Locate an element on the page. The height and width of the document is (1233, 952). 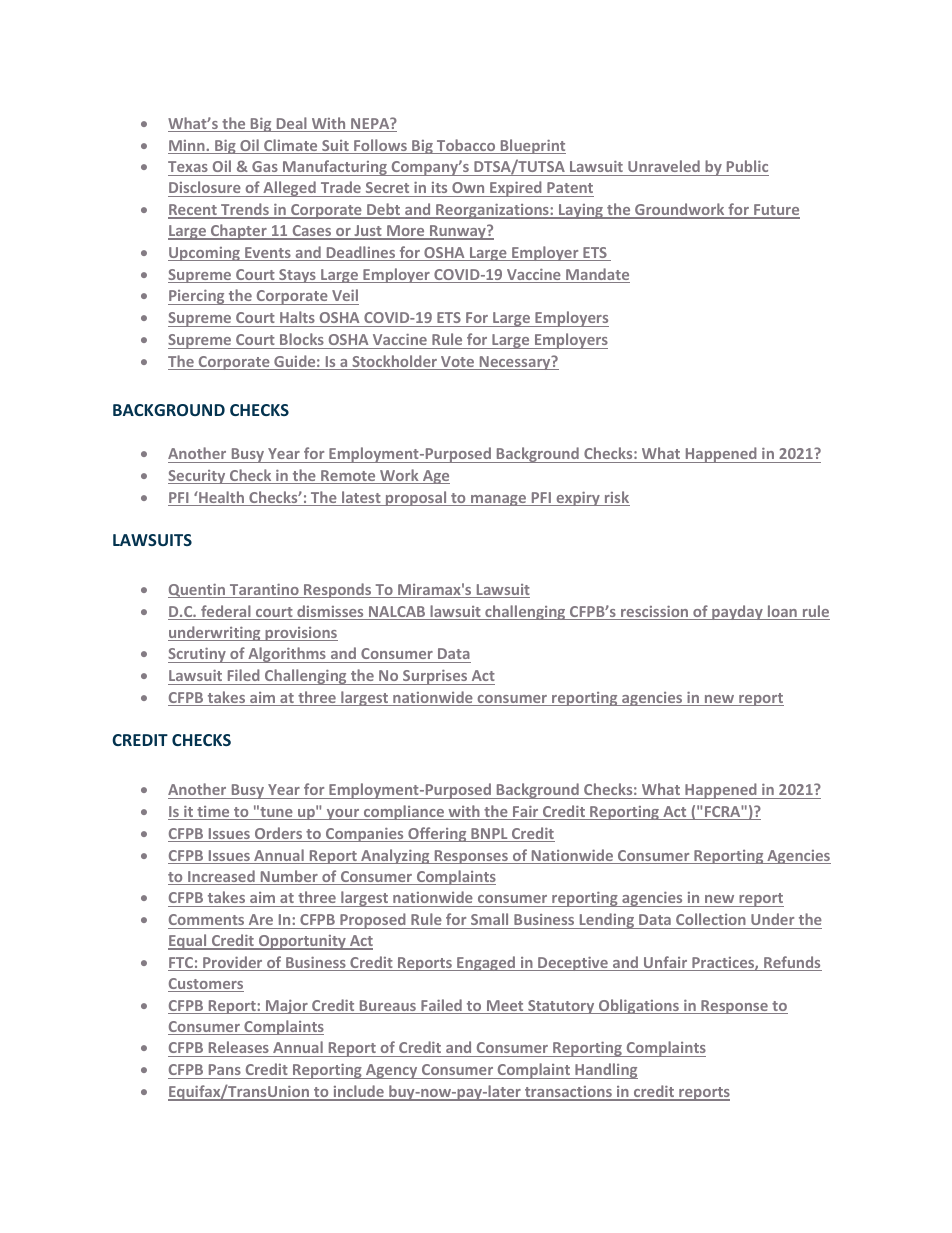
Tobacco is located at coordinates (466, 146).
